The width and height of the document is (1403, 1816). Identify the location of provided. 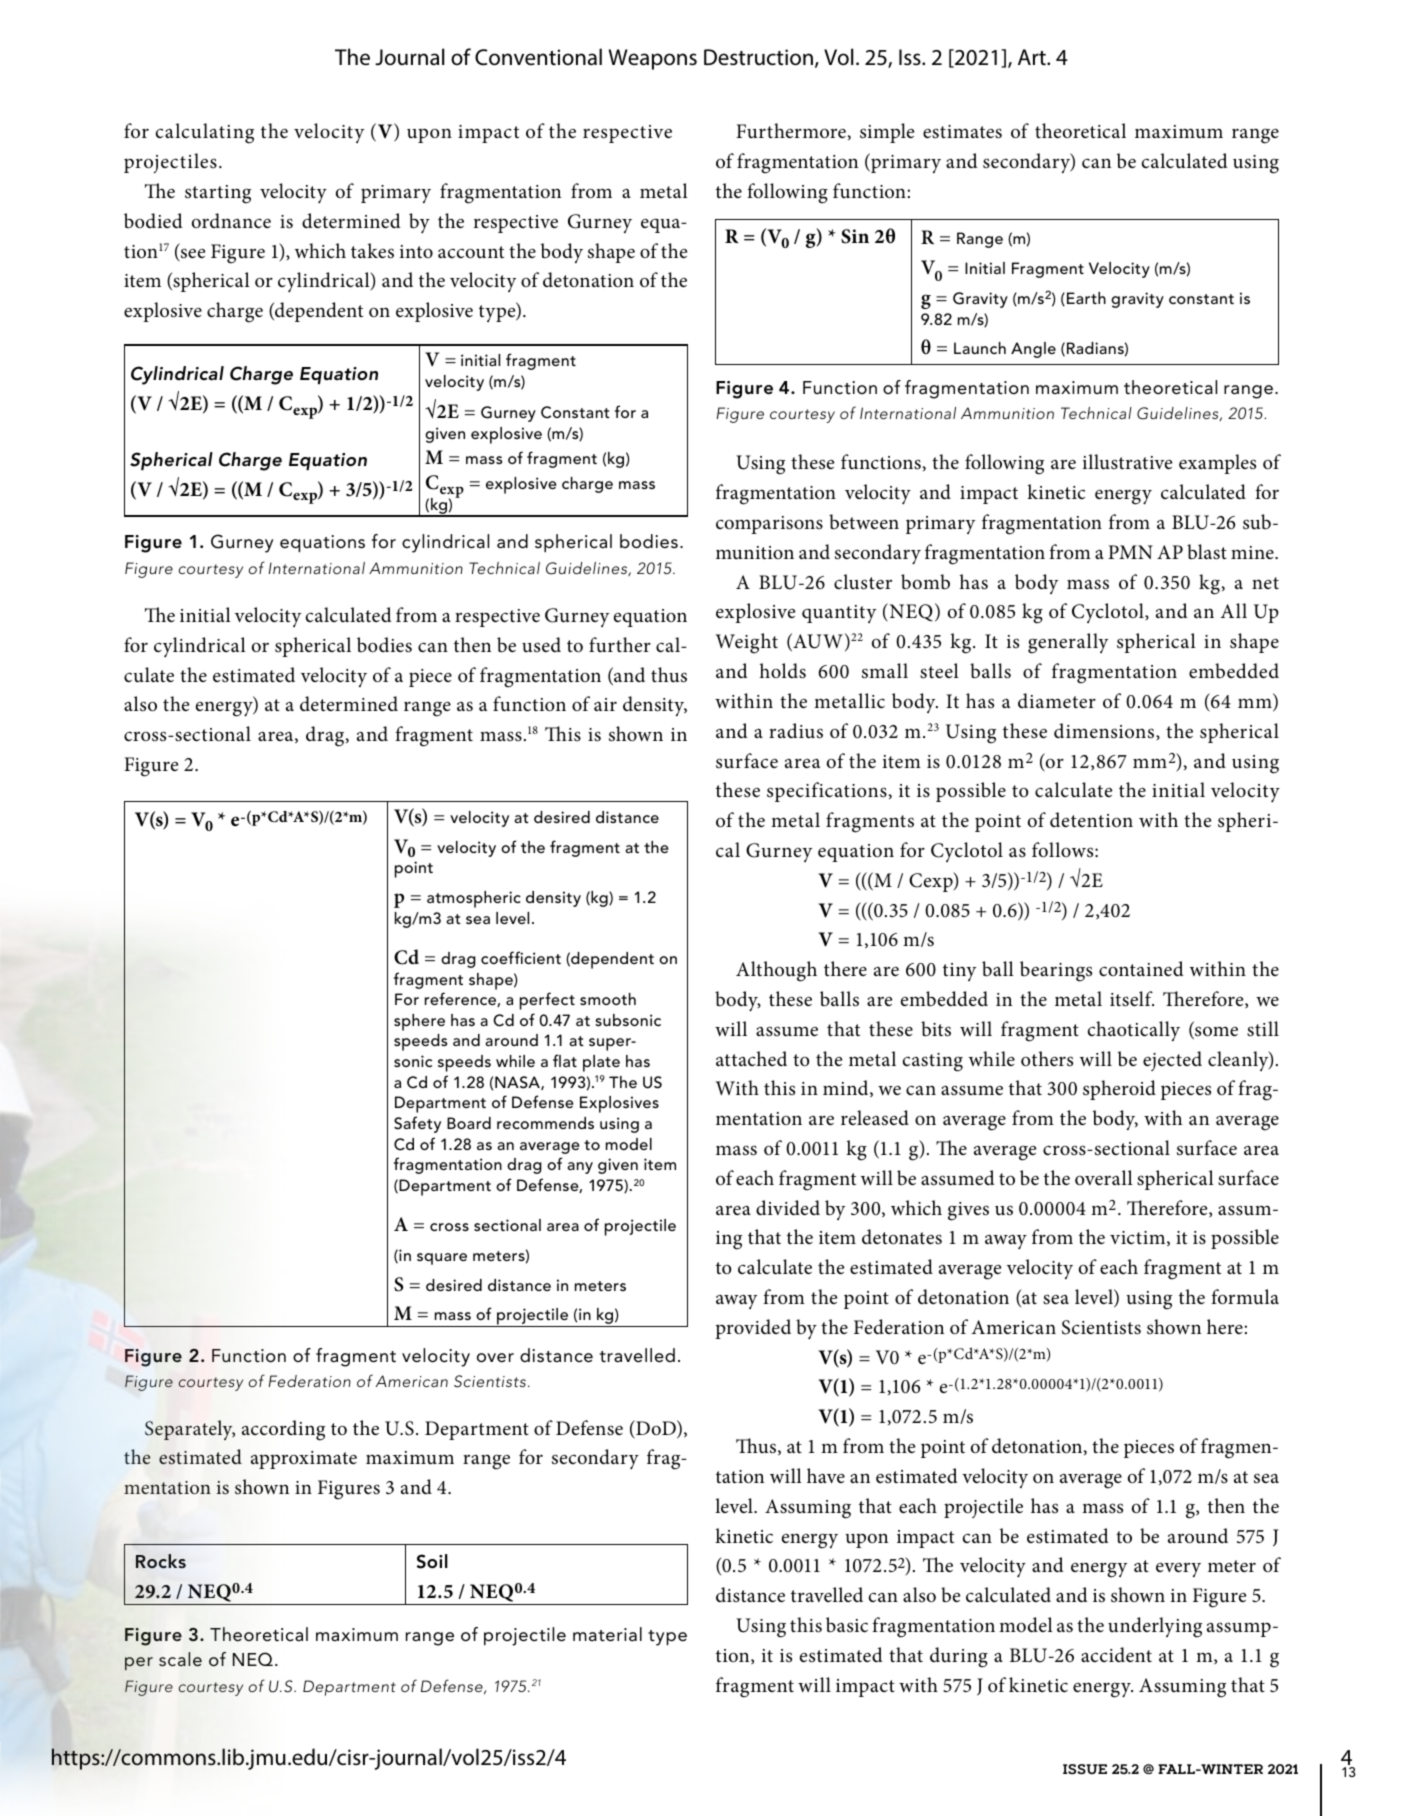
(753, 1329).
